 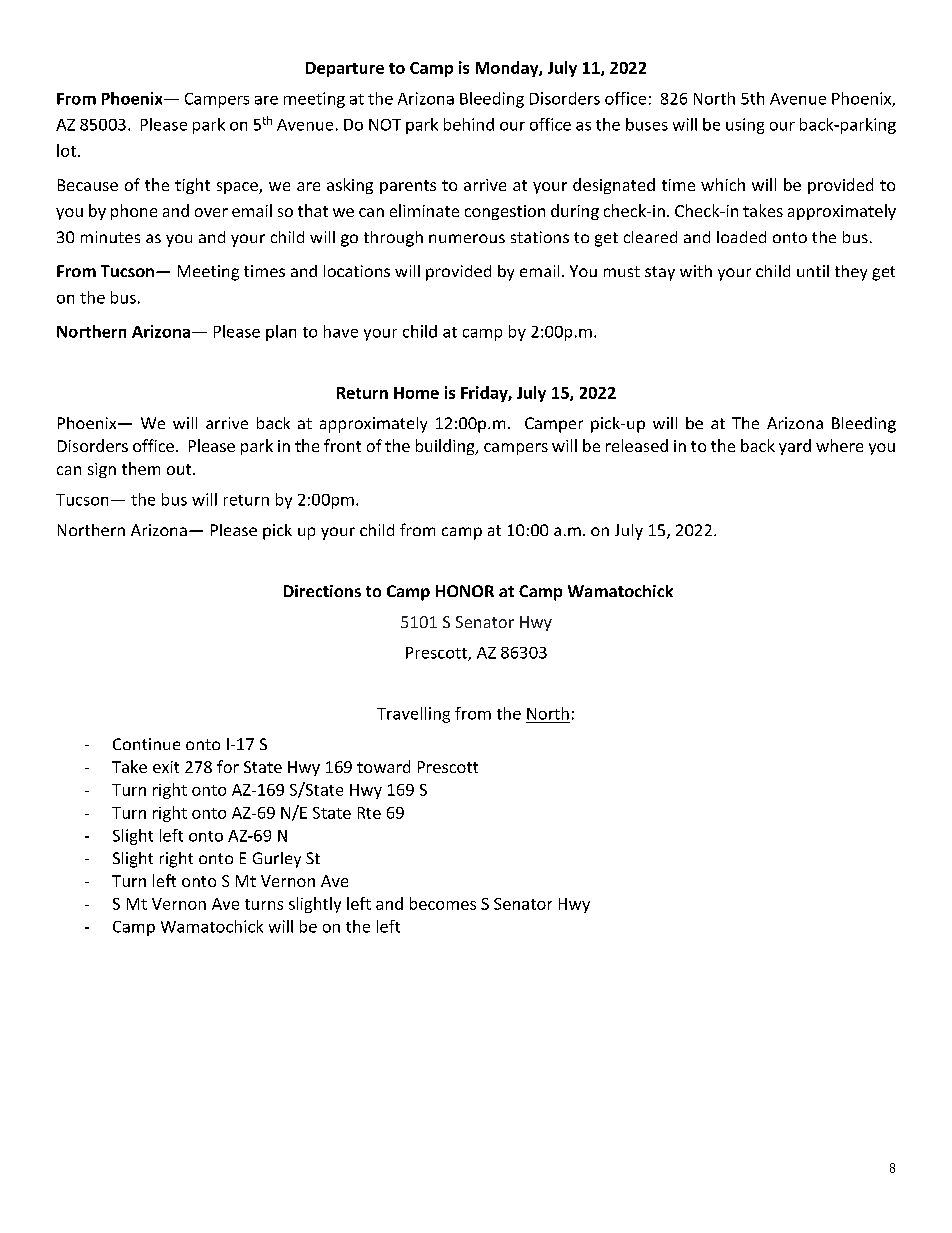 What do you see at coordinates (469, 124) in the page?
I see `behind` at bounding box center [469, 124].
